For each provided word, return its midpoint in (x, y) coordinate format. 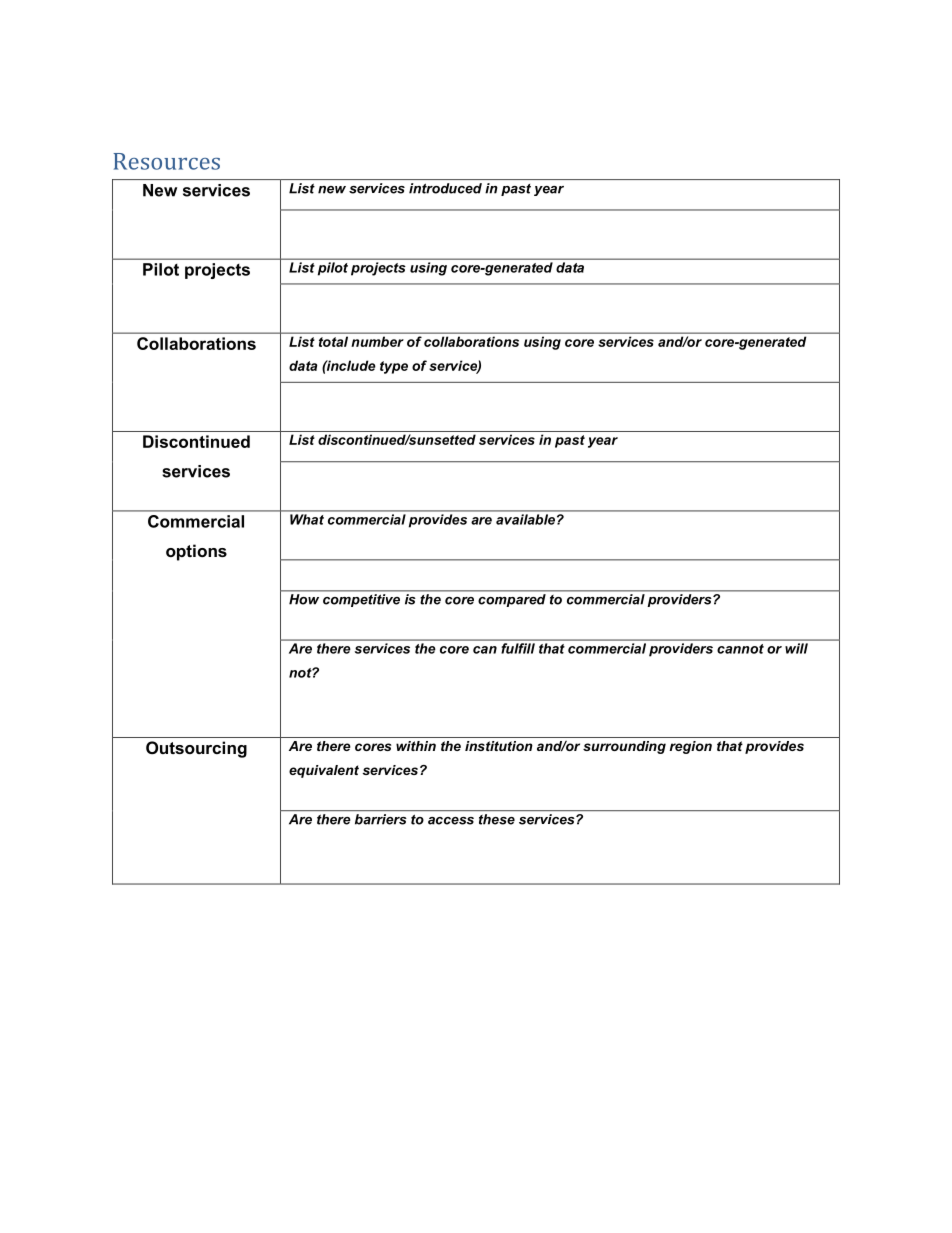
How (304, 599)
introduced (445, 188)
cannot (740, 649)
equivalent (324, 771)
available (527, 519)
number (377, 342)
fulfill (518, 648)
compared (512, 600)
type (394, 367)
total (333, 342)
